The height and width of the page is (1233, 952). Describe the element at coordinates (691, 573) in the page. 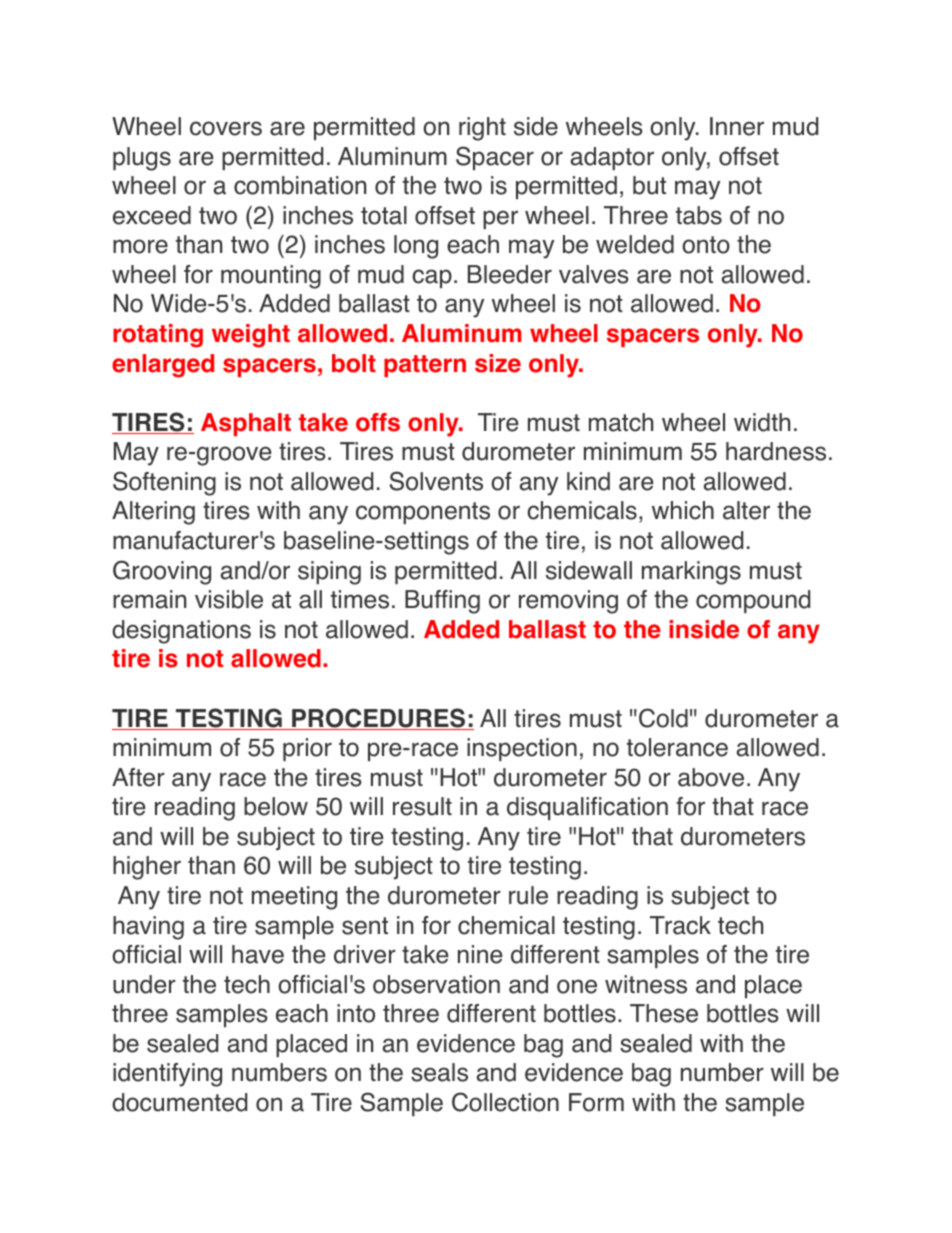

I see `markings` at that location.
